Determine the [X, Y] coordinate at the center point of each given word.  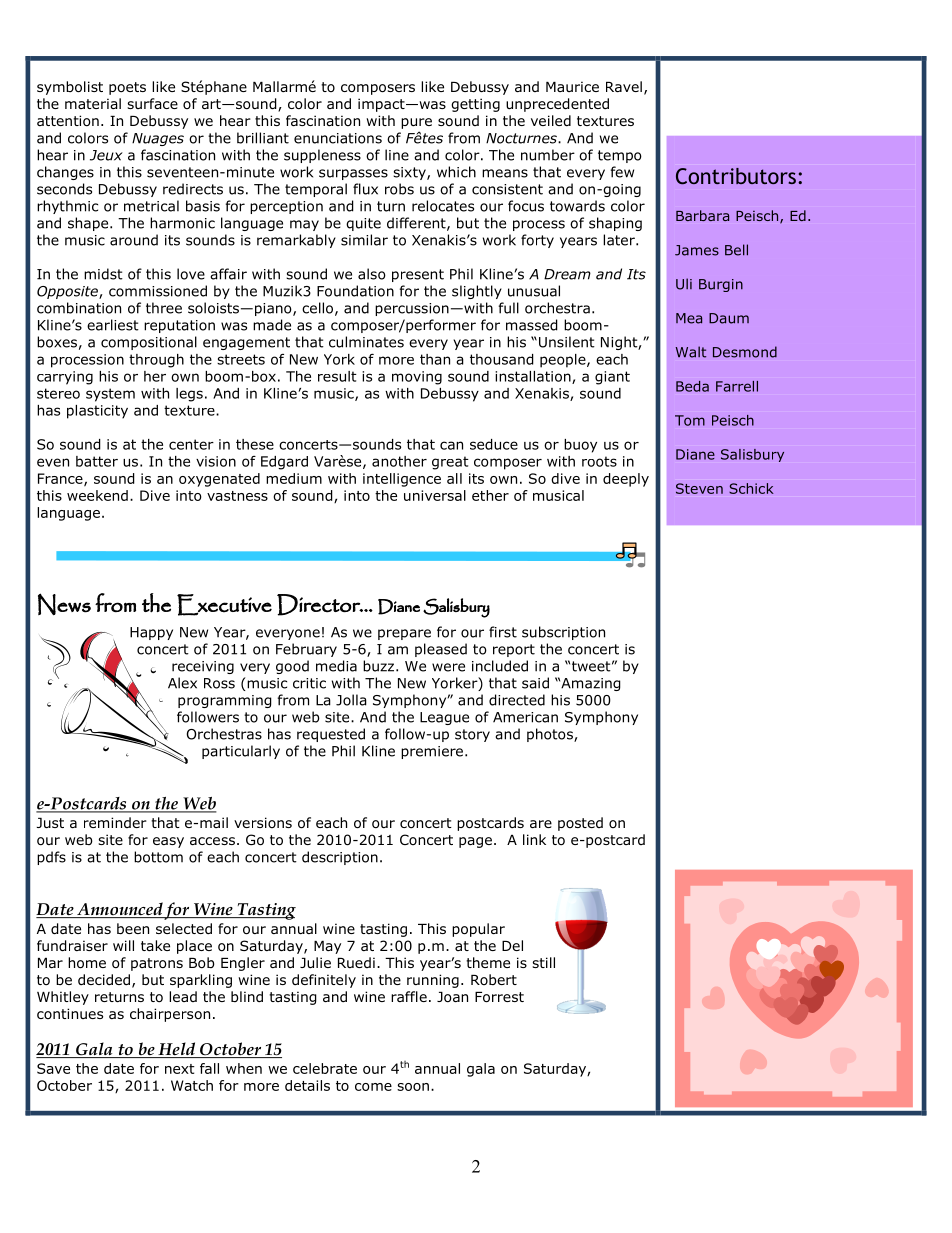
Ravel [624, 86]
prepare [404, 634]
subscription [563, 633]
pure [416, 123]
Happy [151, 633]
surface [152, 103]
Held [177, 1050]
